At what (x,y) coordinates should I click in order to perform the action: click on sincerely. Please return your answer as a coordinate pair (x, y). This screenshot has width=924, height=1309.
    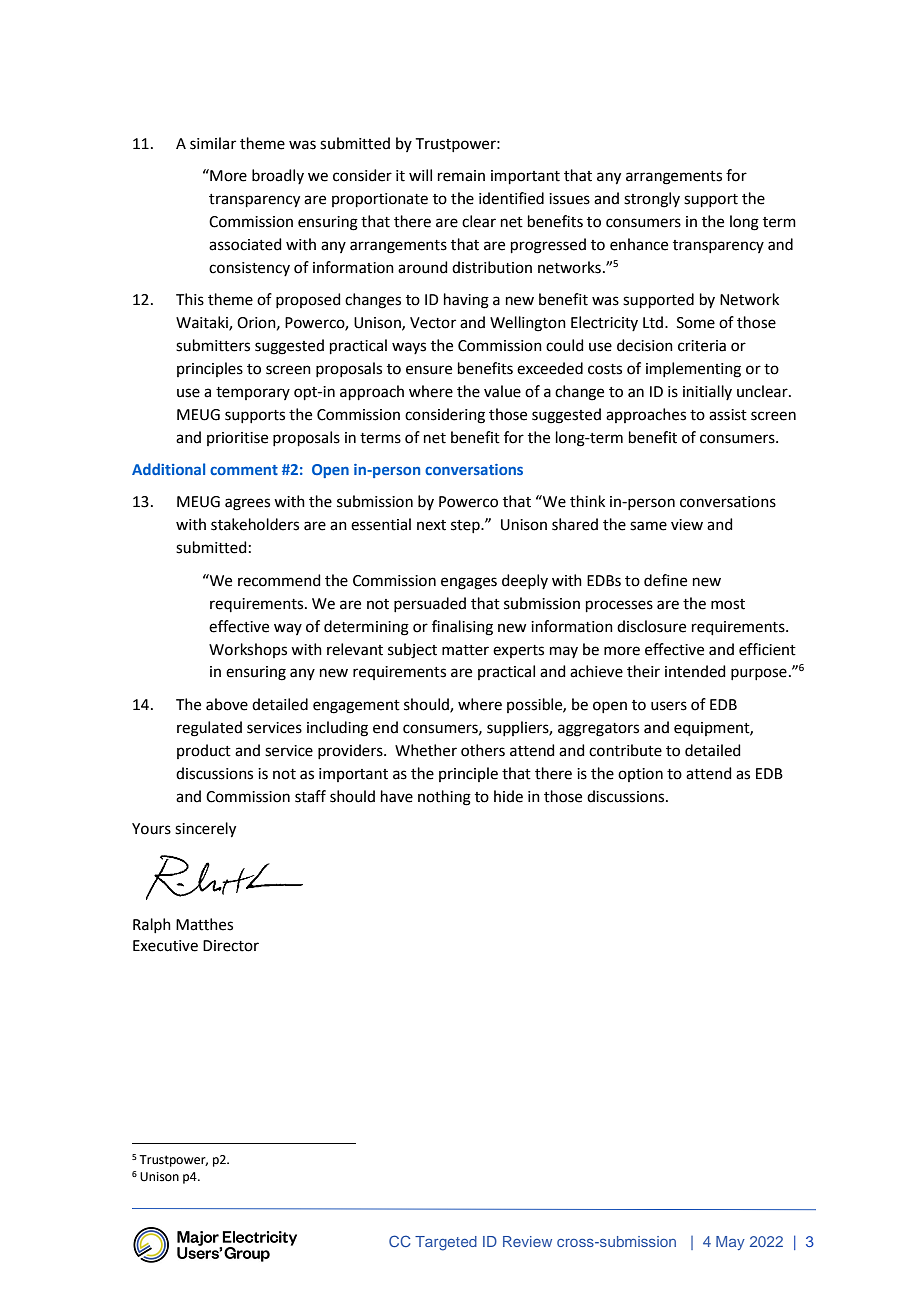
    Looking at the image, I should click on (205, 830).
